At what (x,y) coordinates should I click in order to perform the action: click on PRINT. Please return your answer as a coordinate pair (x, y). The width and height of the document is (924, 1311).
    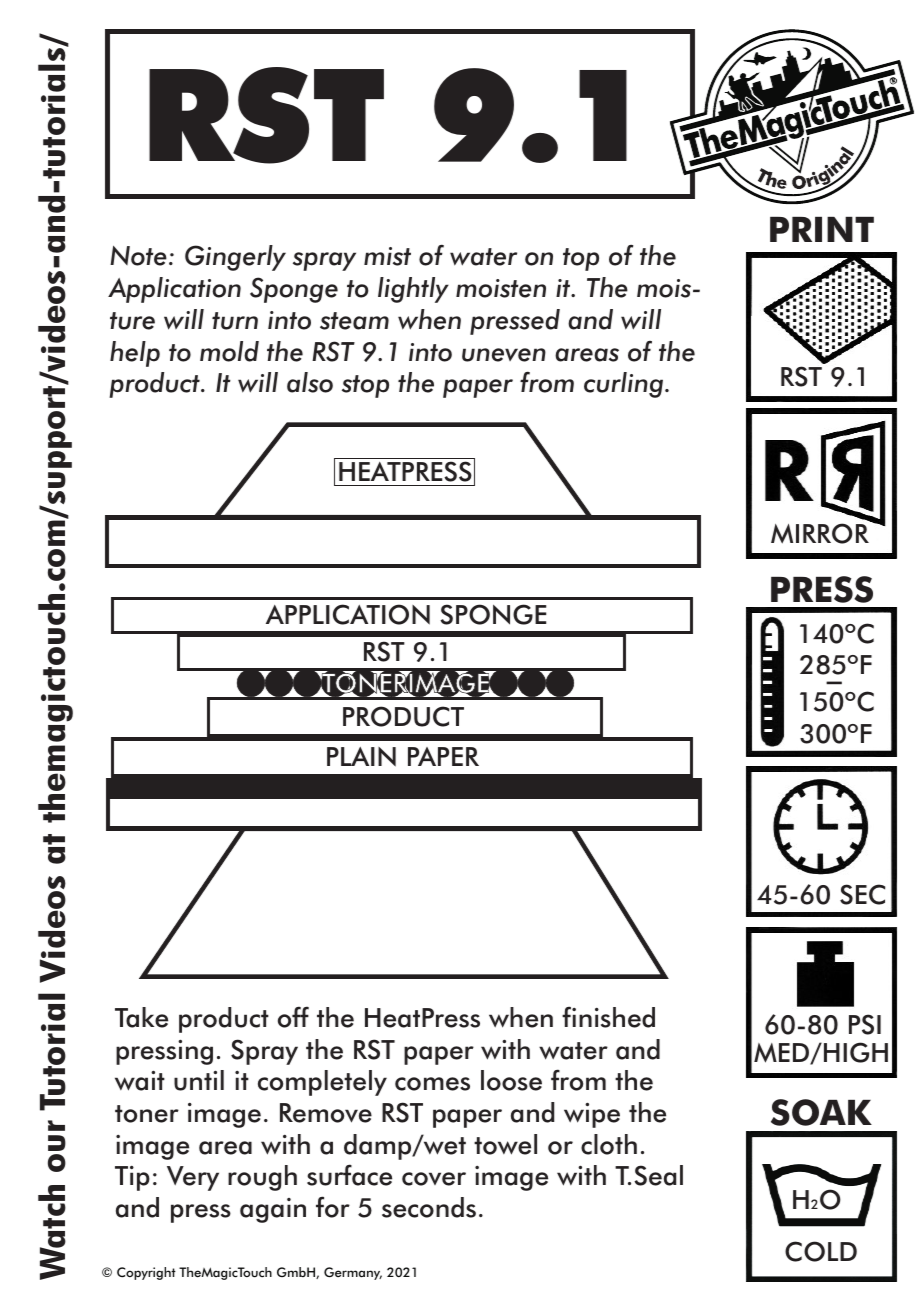
    Looking at the image, I should click on (822, 229).
